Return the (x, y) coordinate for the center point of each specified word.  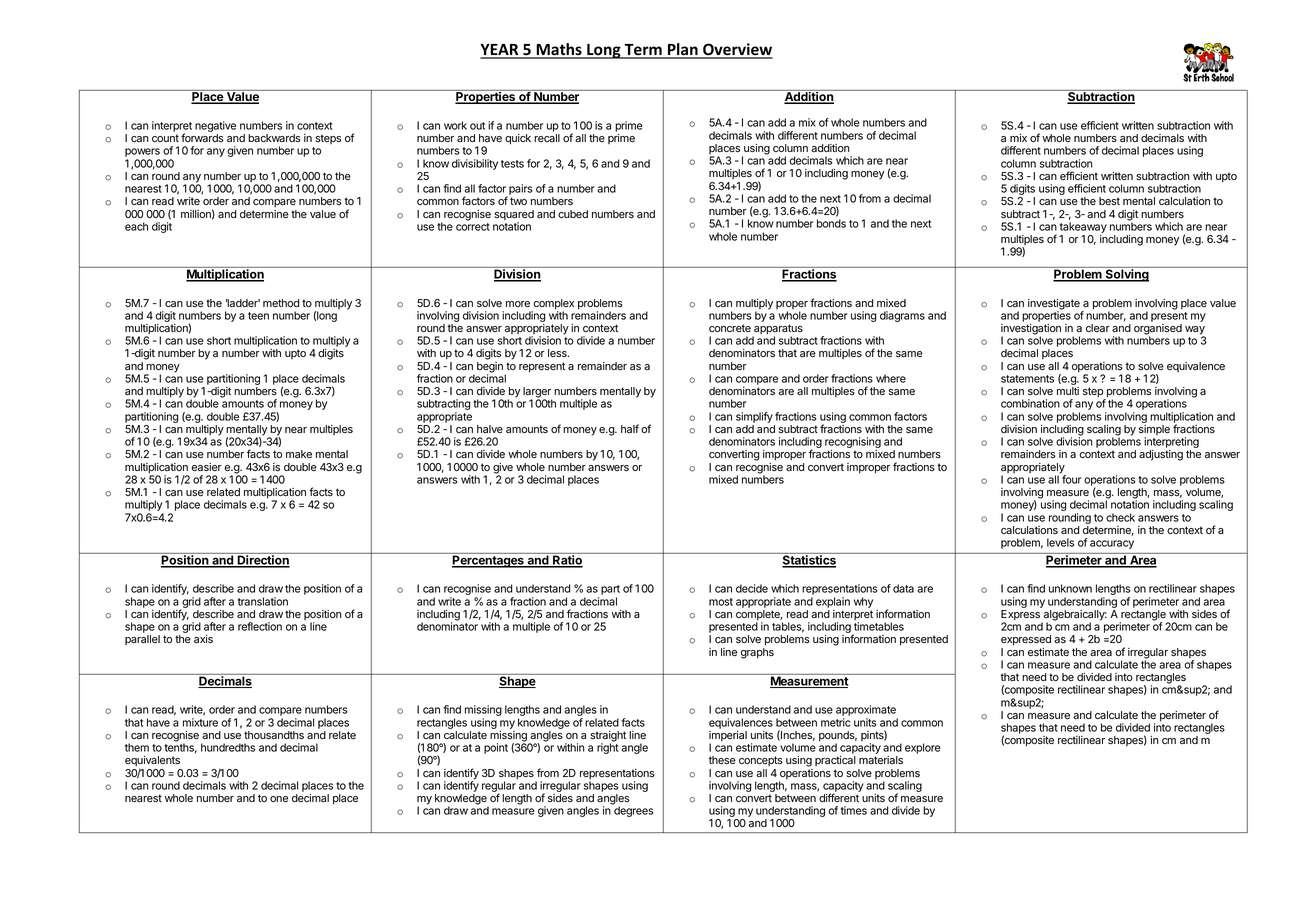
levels (1060, 542)
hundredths (228, 747)
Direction (263, 560)
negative (215, 128)
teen (258, 316)
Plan (683, 50)
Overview (737, 50)
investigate (1055, 305)
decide (752, 588)
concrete (730, 328)
